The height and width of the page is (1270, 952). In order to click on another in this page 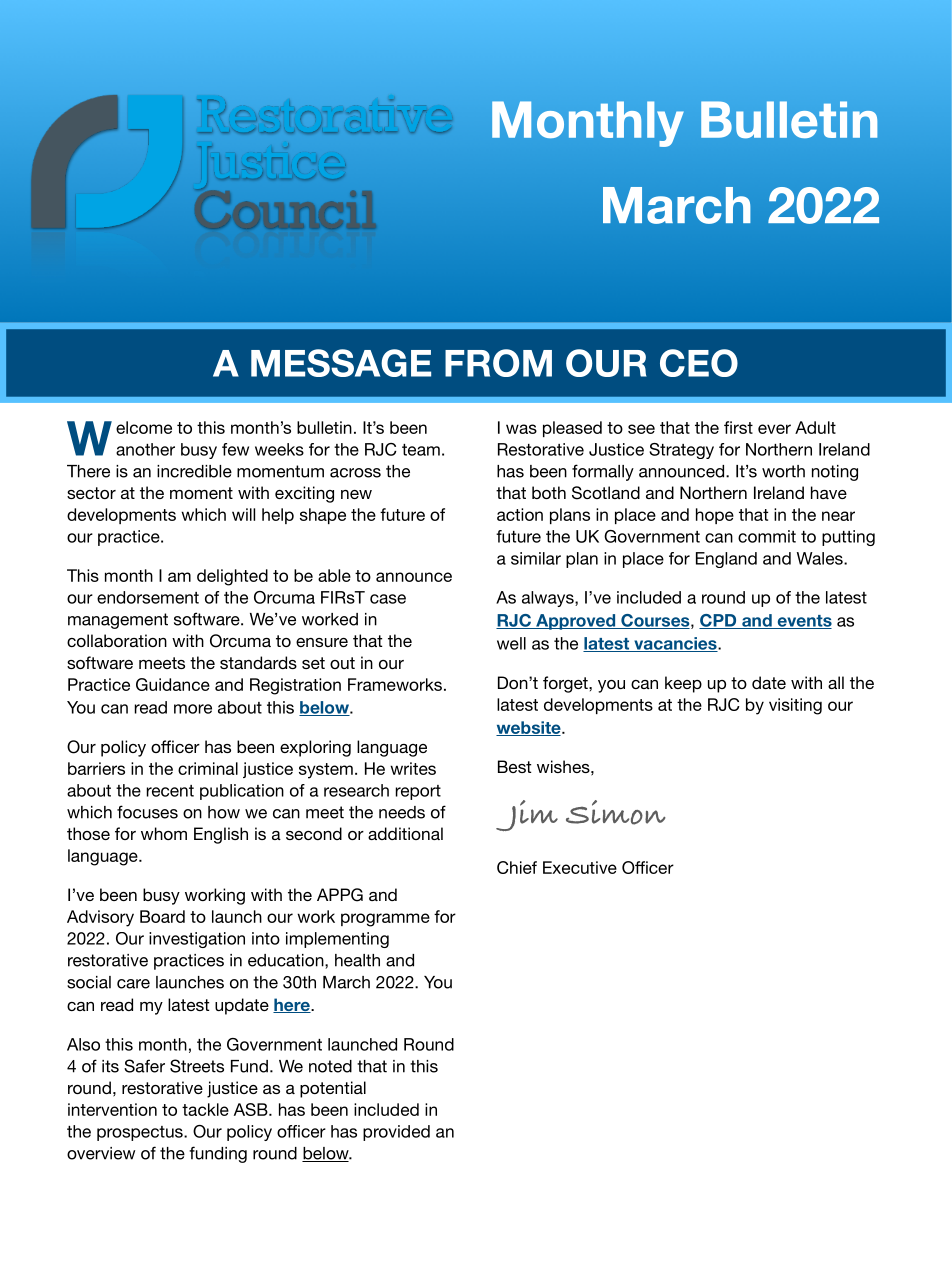, I will do `click(145, 449)`.
